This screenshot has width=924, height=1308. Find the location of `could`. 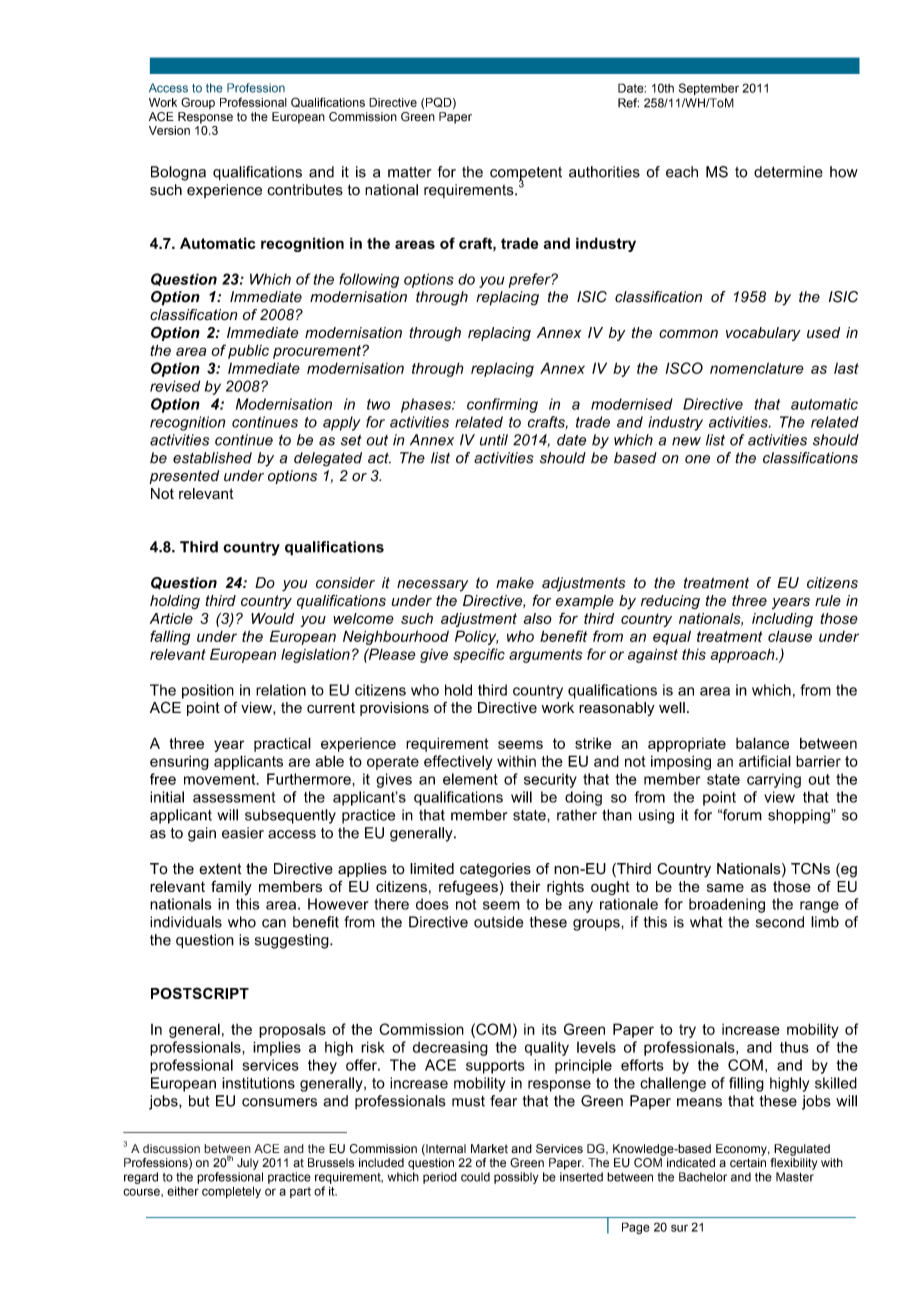

could is located at coordinates (475, 1177).
